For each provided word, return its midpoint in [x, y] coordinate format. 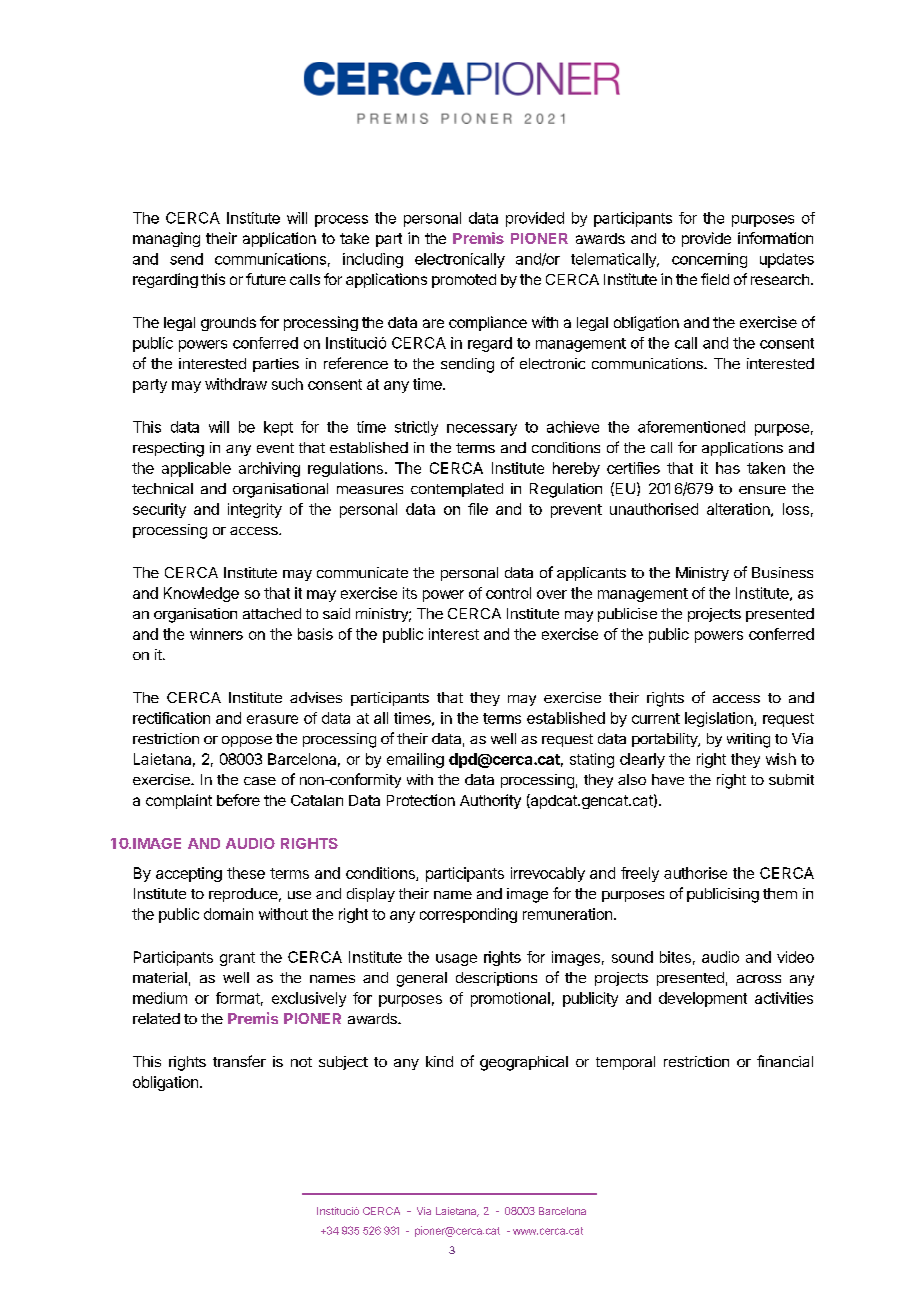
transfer [239, 1061]
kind [439, 1061]
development [703, 999]
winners [216, 634]
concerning [709, 260]
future [266, 279]
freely [640, 874]
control [508, 593]
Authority [490, 801]
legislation [720, 719]
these [246, 873]
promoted [464, 281]
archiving [269, 469]
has [728, 468]
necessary [482, 430]
